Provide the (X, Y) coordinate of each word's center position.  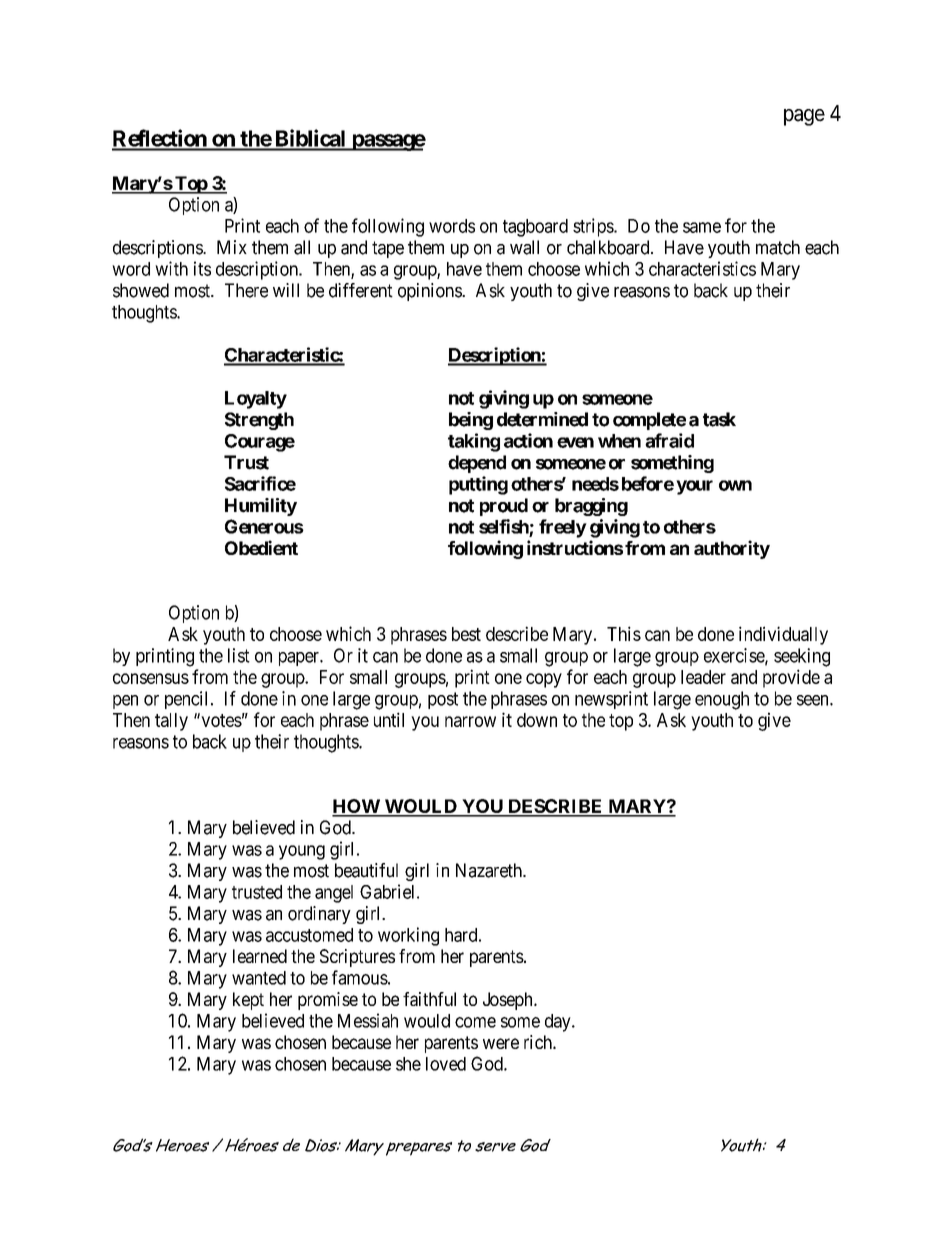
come (475, 1022)
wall (524, 247)
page (804, 117)
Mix (232, 247)
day (559, 1023)
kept (248, 1001)
